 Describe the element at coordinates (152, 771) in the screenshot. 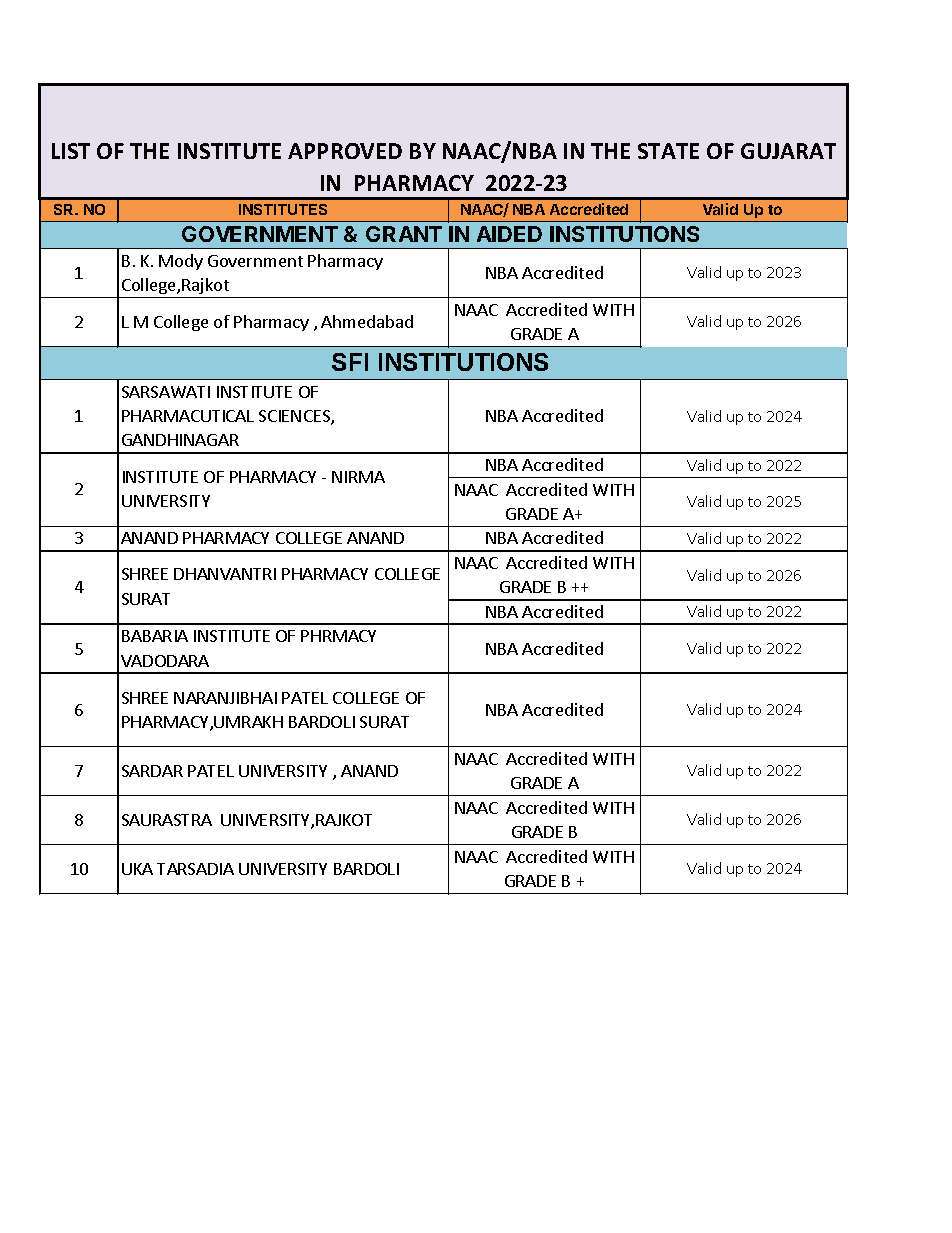

I see `SARDAR` at that location.
